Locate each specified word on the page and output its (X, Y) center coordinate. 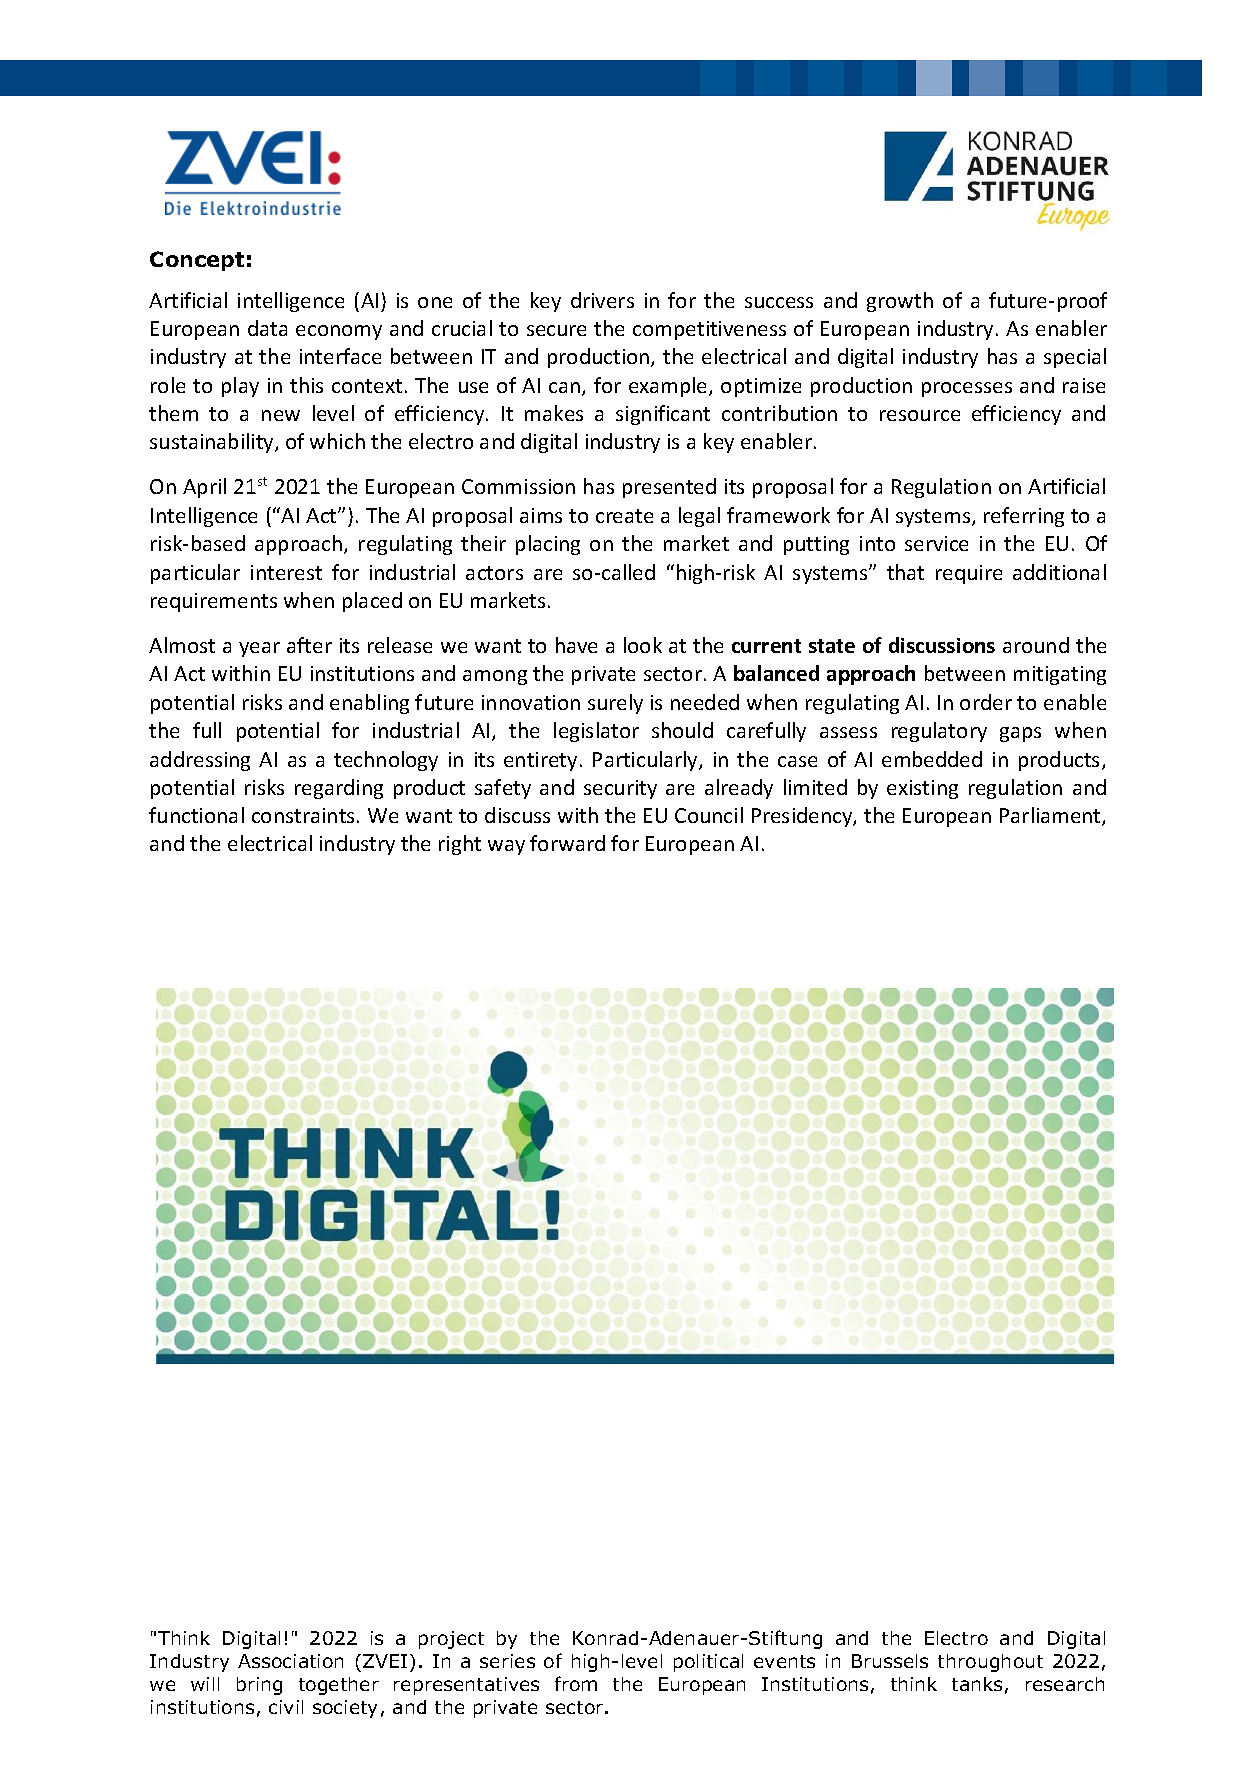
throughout (990, 1663)
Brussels (890, 1661)
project (451, 1640)
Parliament (1051, 816)
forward (567, 843)
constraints (303, 815)
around (1036, 645)
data (267, 328)
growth (900, 302)
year (259, 649)
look (643, 645)
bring (259, 1686)
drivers (602, 300)
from (576, 1683)
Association (290, 1661)
